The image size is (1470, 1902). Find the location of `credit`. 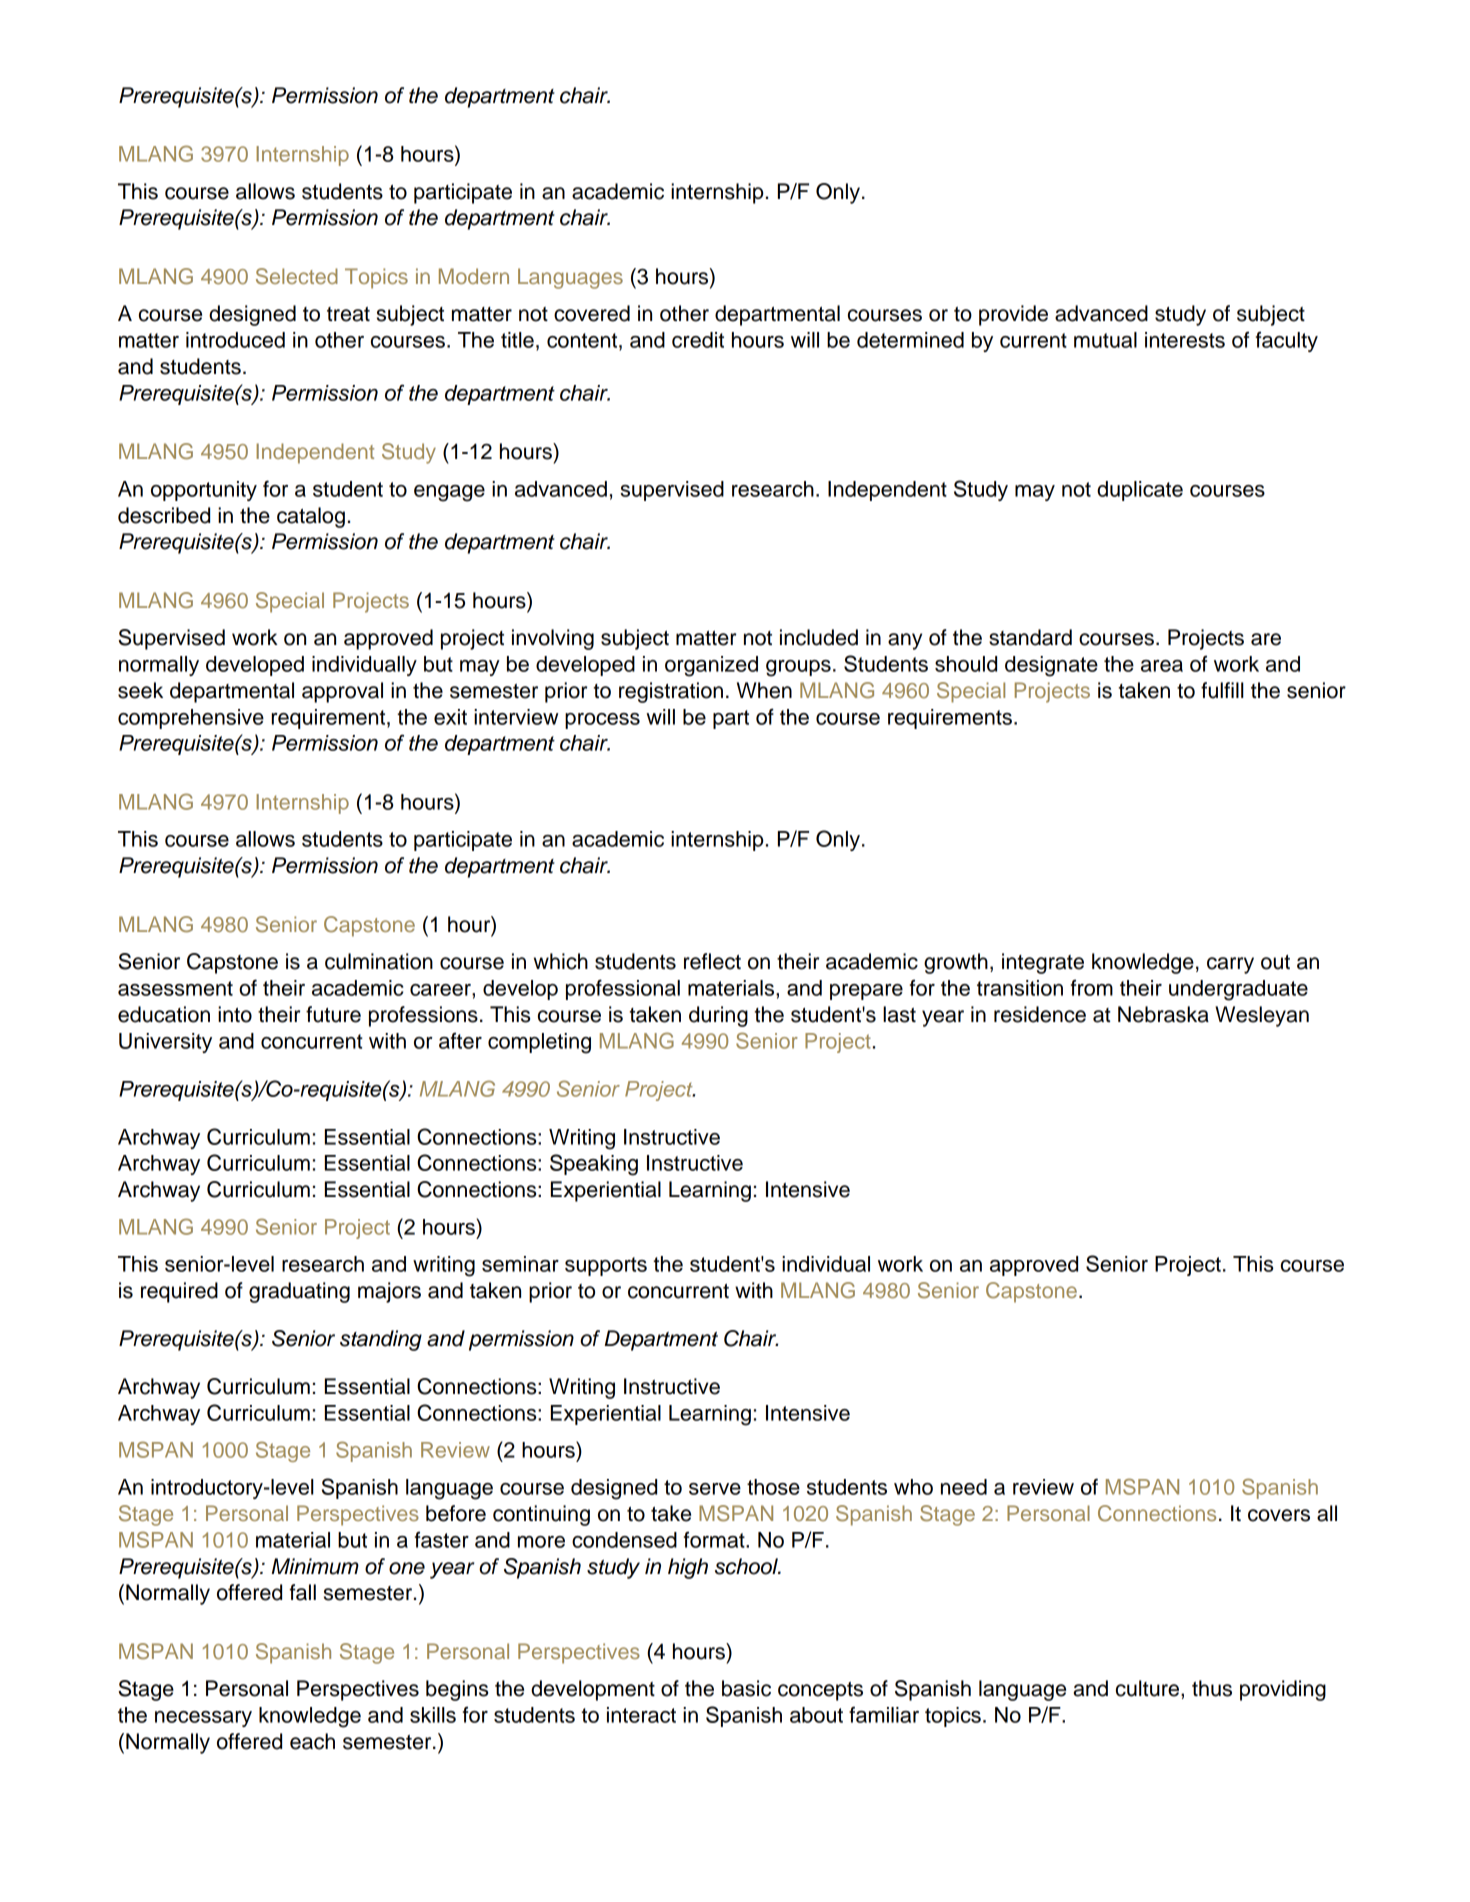

credit is located at coordinates (698, 340).
